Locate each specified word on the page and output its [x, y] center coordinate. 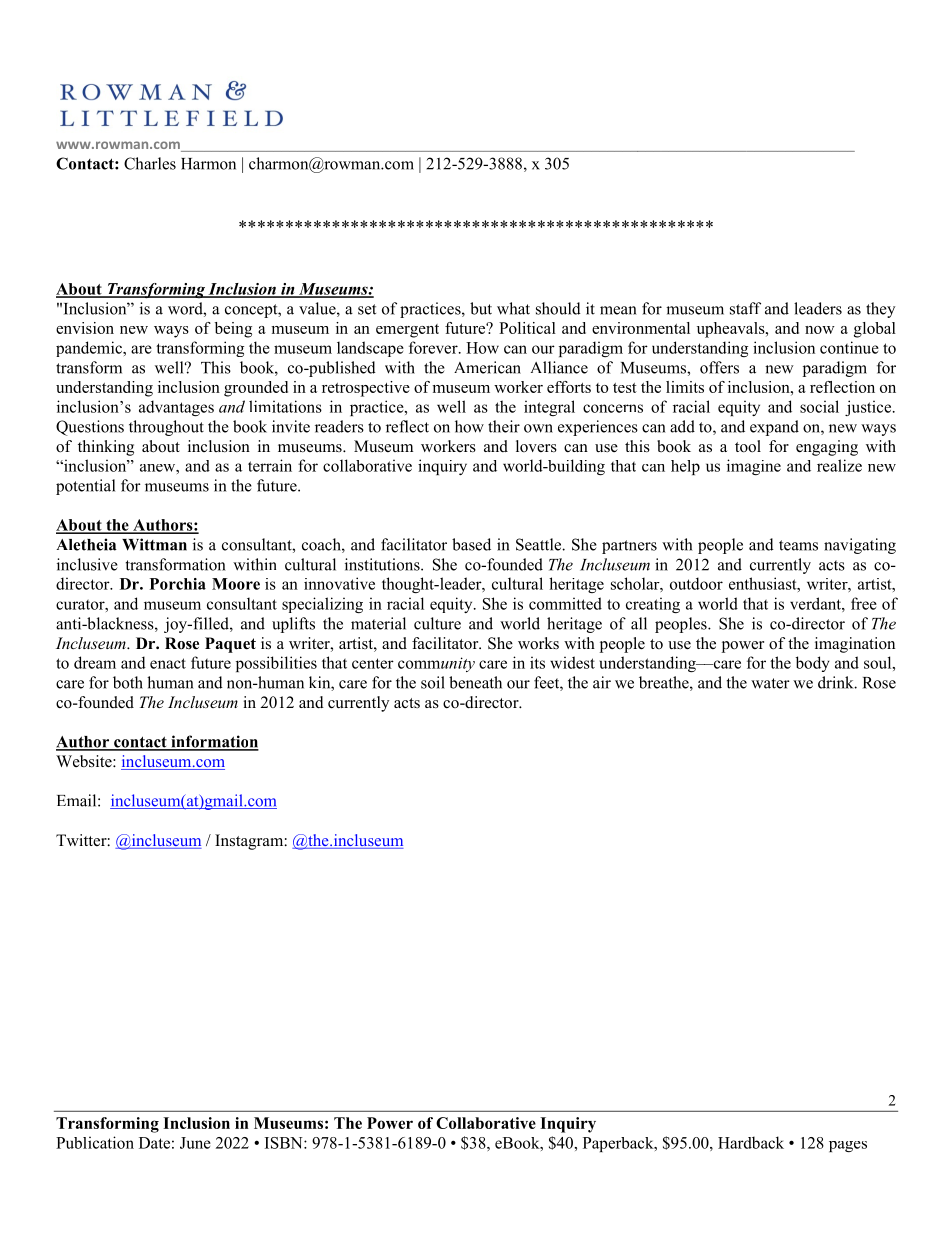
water [770, 683]
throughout [166, 428]
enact [168, 663]
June [195, 1143]
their [504, 426]
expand [774, 428]
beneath [475, 682]
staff [745, 308]
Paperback [619, 1144]
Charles [150, 163]
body [813, 664]
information [214, 742]
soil [433, 682]
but [481, 308]
